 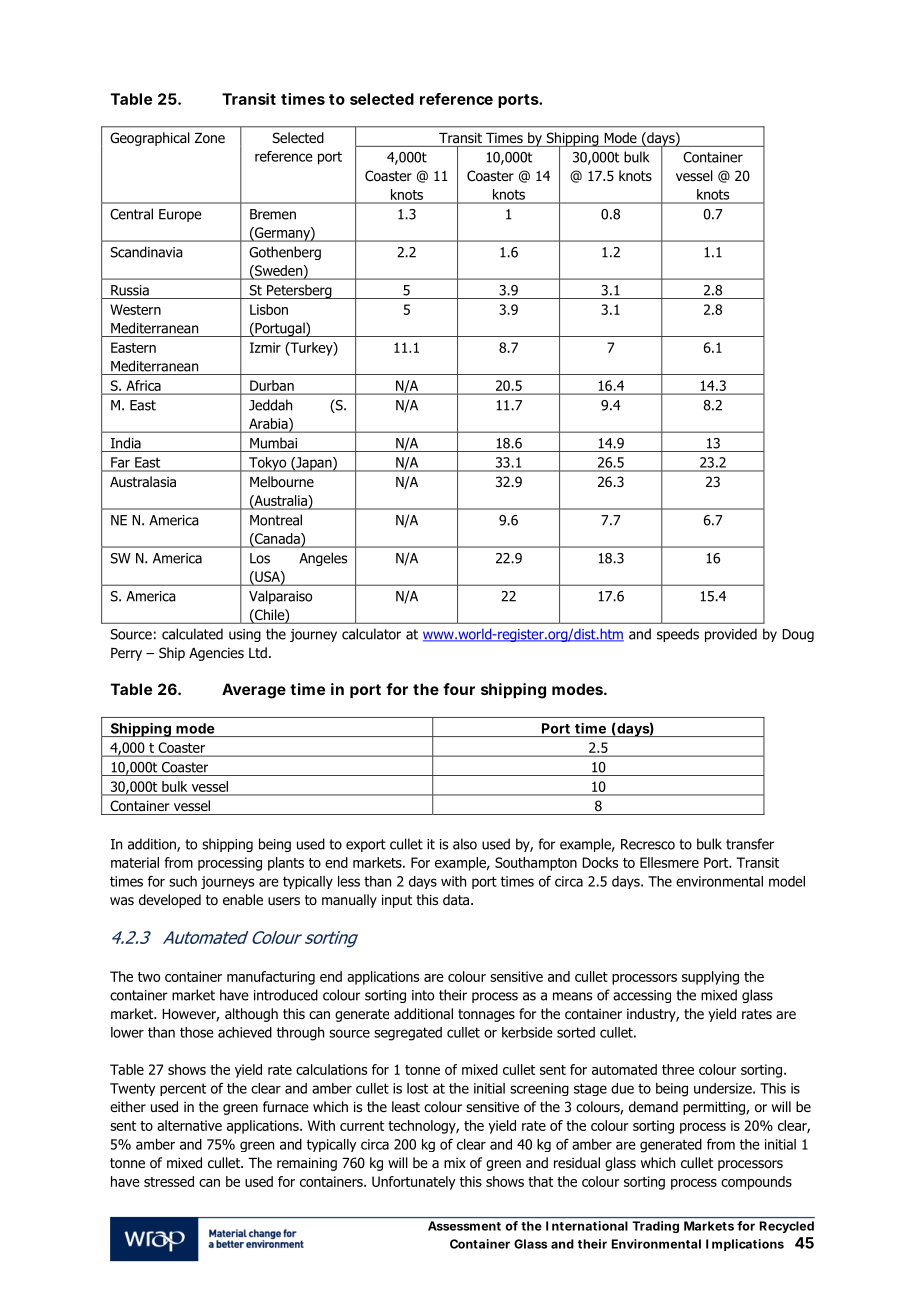 I want to click on data, so click(x=457, y=900).
